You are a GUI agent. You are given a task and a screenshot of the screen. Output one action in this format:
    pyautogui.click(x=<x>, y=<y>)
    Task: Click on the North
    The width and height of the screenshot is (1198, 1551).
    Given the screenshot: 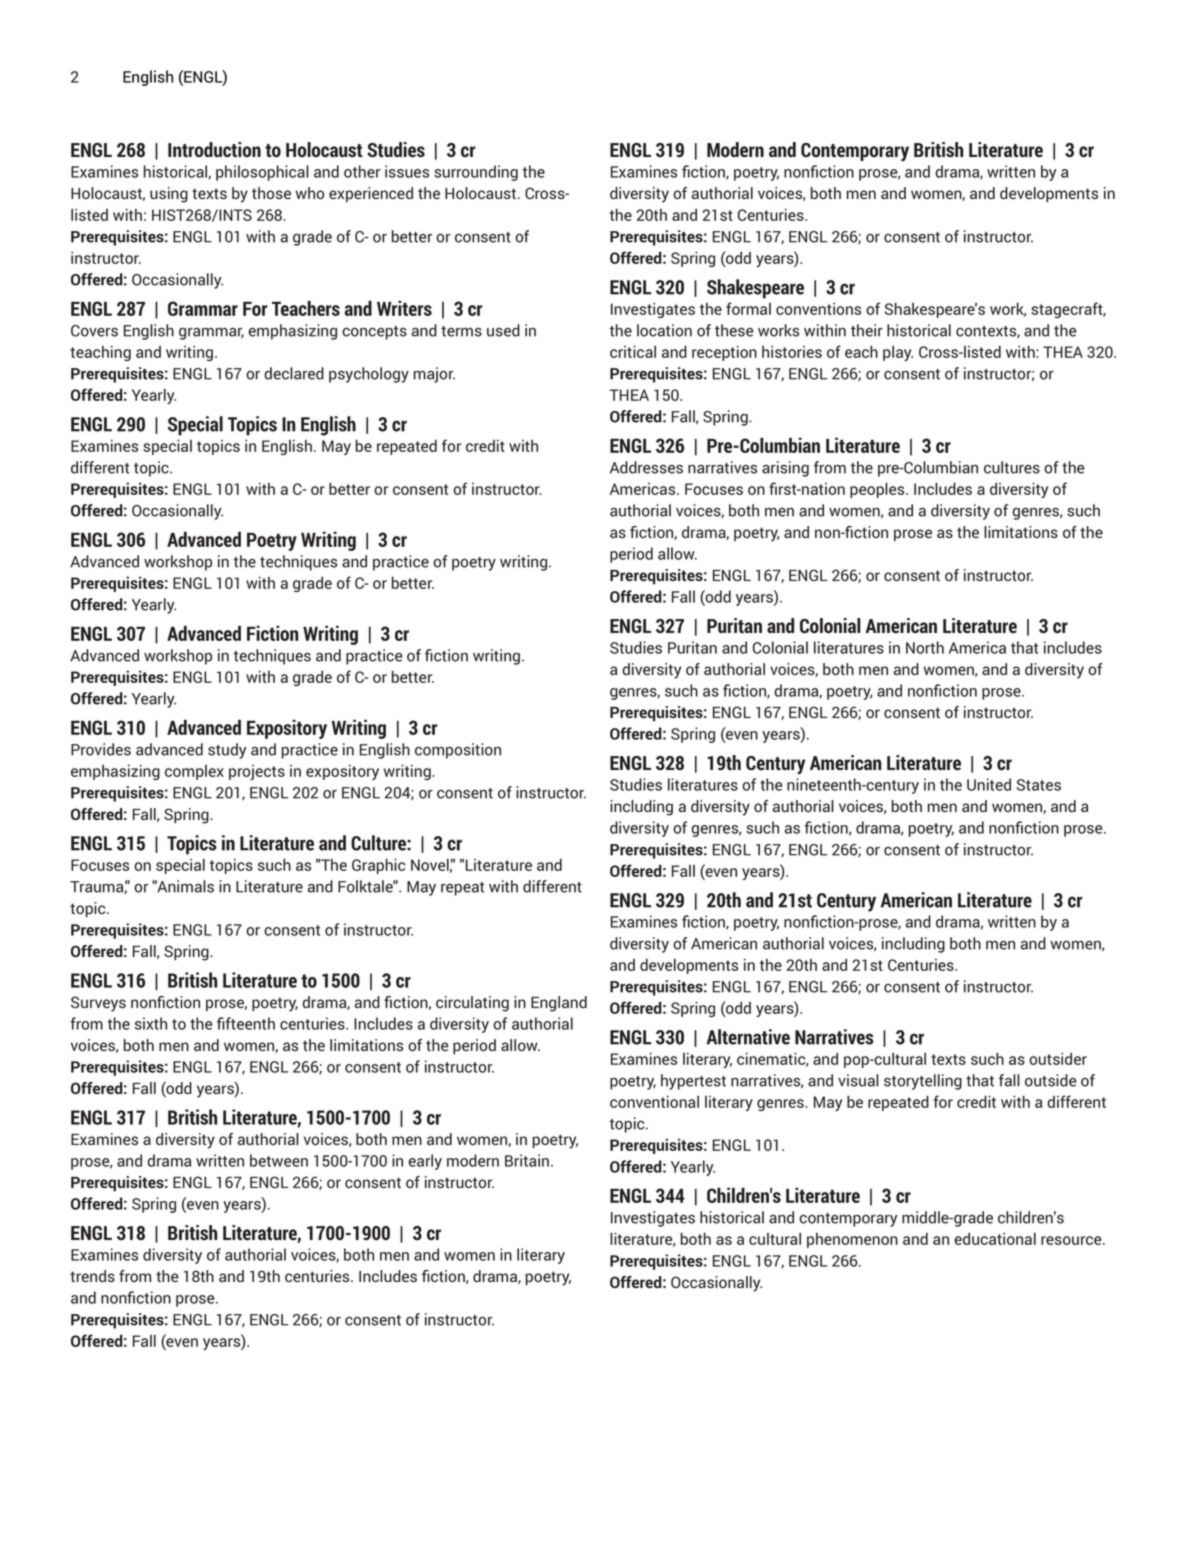 What is the action you would take?
    pyautogui.click(x=925, y=647)
